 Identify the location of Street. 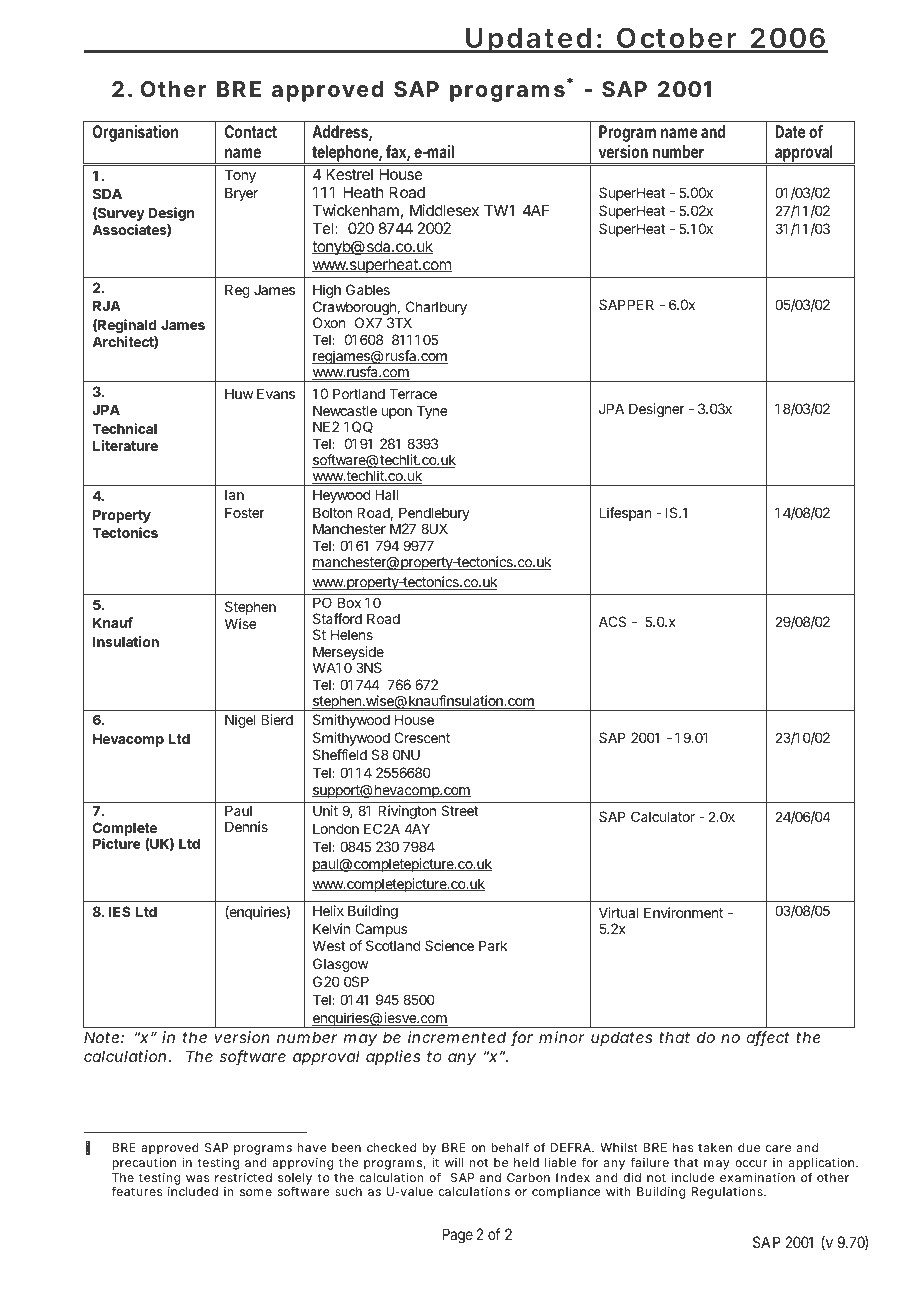
(460, 810).
